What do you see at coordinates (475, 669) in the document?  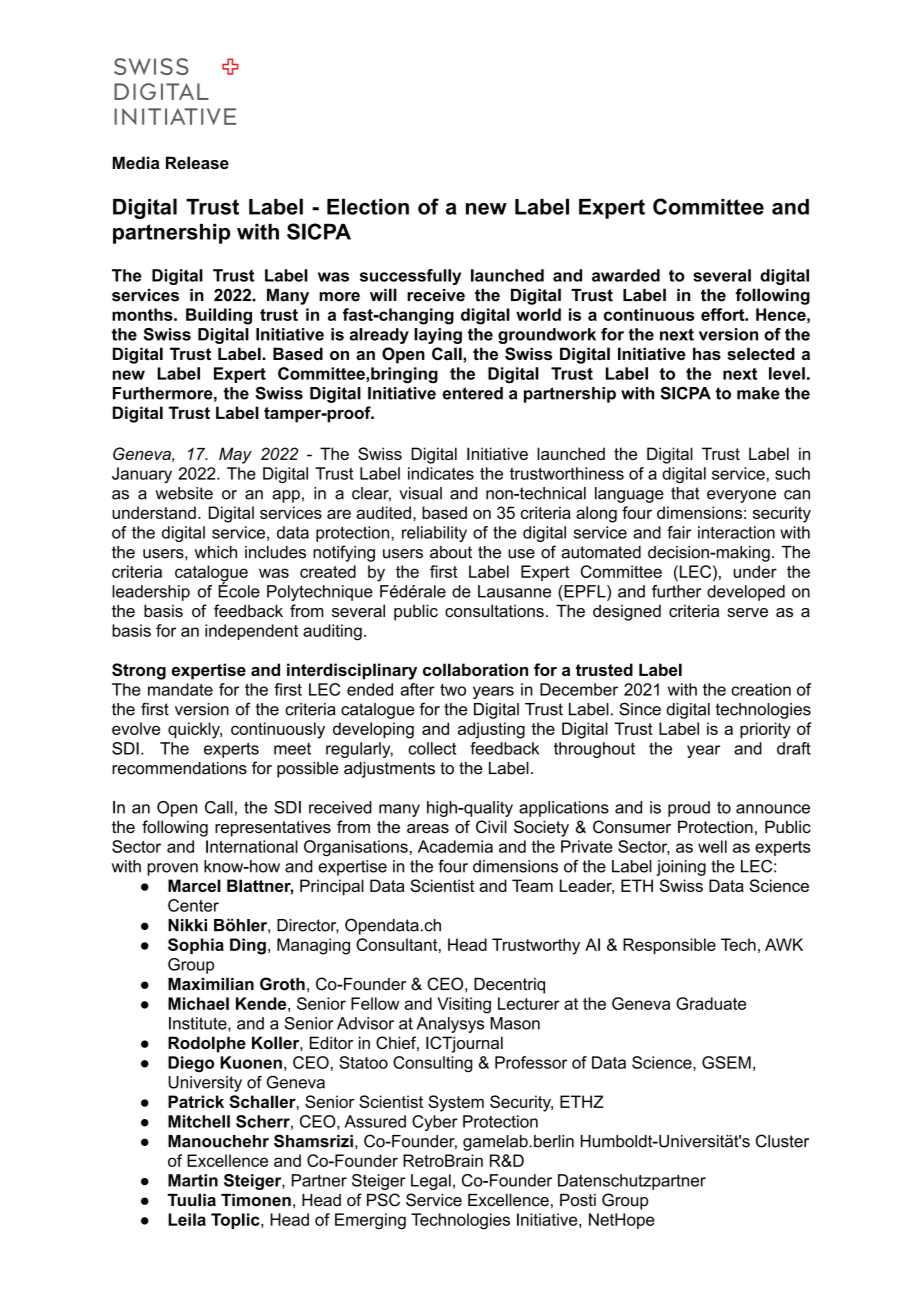 I see `collaboration` at bounding box center [475, 669].
